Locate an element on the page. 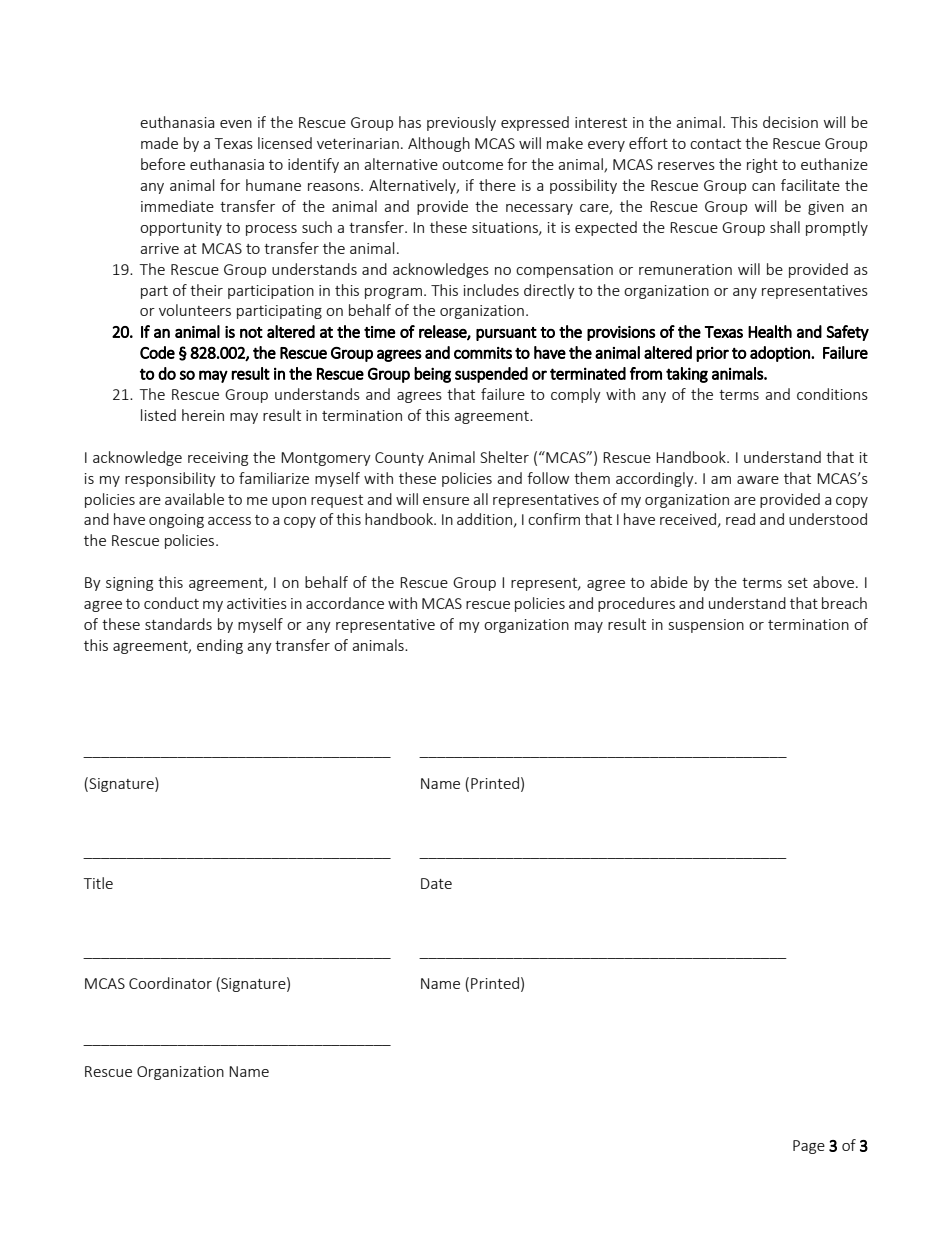 This page has height=1233, width=952. suspension is located at coordinates (706, 626).
